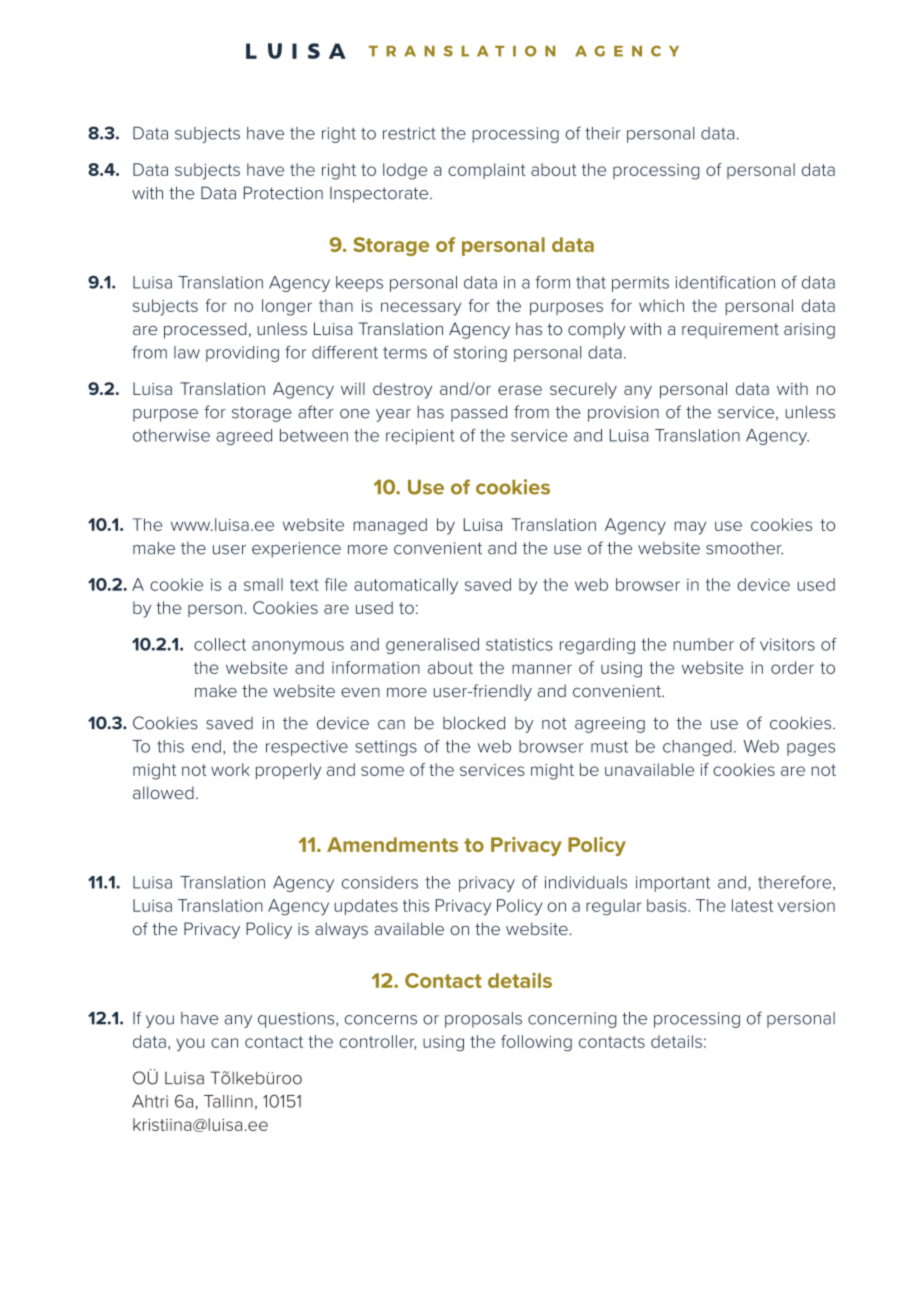 This document has width=924, height=1308. Describe the element at coordinates (690, 528) in the document. I see `may` at that location.
